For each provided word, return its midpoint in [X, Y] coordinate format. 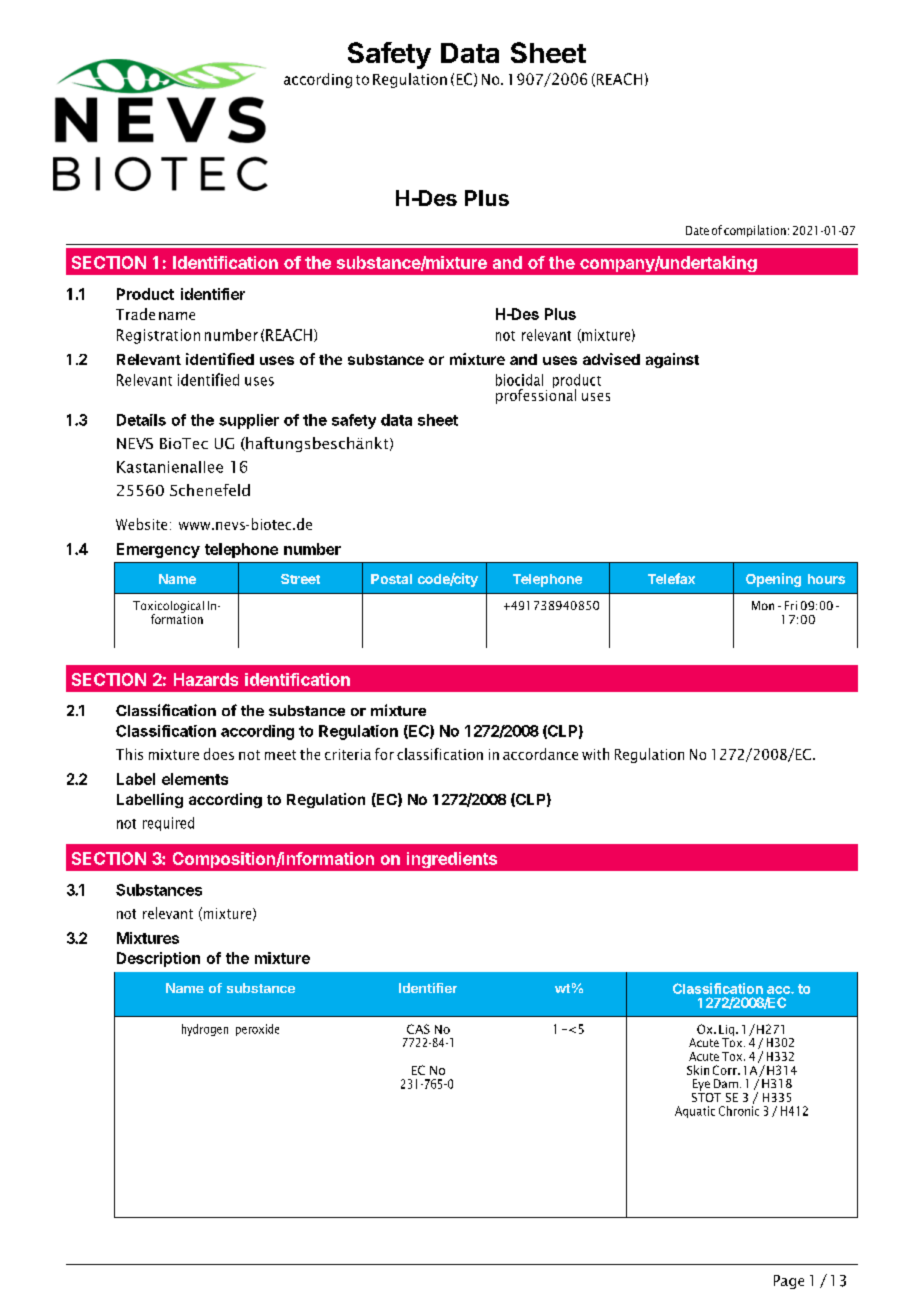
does [219, 754]
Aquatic [695, 1112]
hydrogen [205, 1030]
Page [789, 1282]
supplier [249, 421]
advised [611, 359]
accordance [540, 754]
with [595, 754]
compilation [755, 231]
